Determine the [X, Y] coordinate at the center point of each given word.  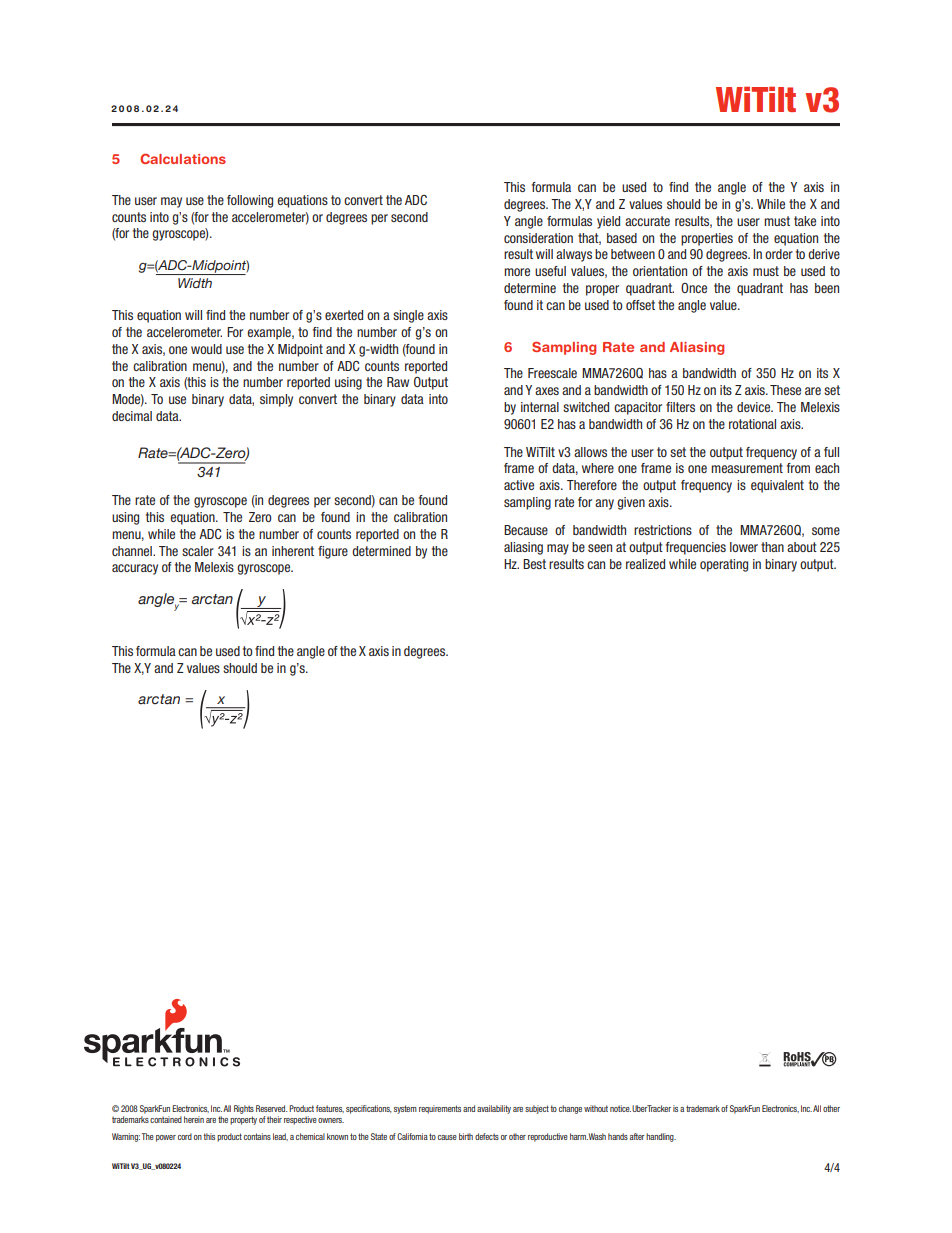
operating [724, 565]
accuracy [135, 569]
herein [194, 1119]
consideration [538, 238]
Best [534, 564]
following [250, 201]
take [805, 221]
